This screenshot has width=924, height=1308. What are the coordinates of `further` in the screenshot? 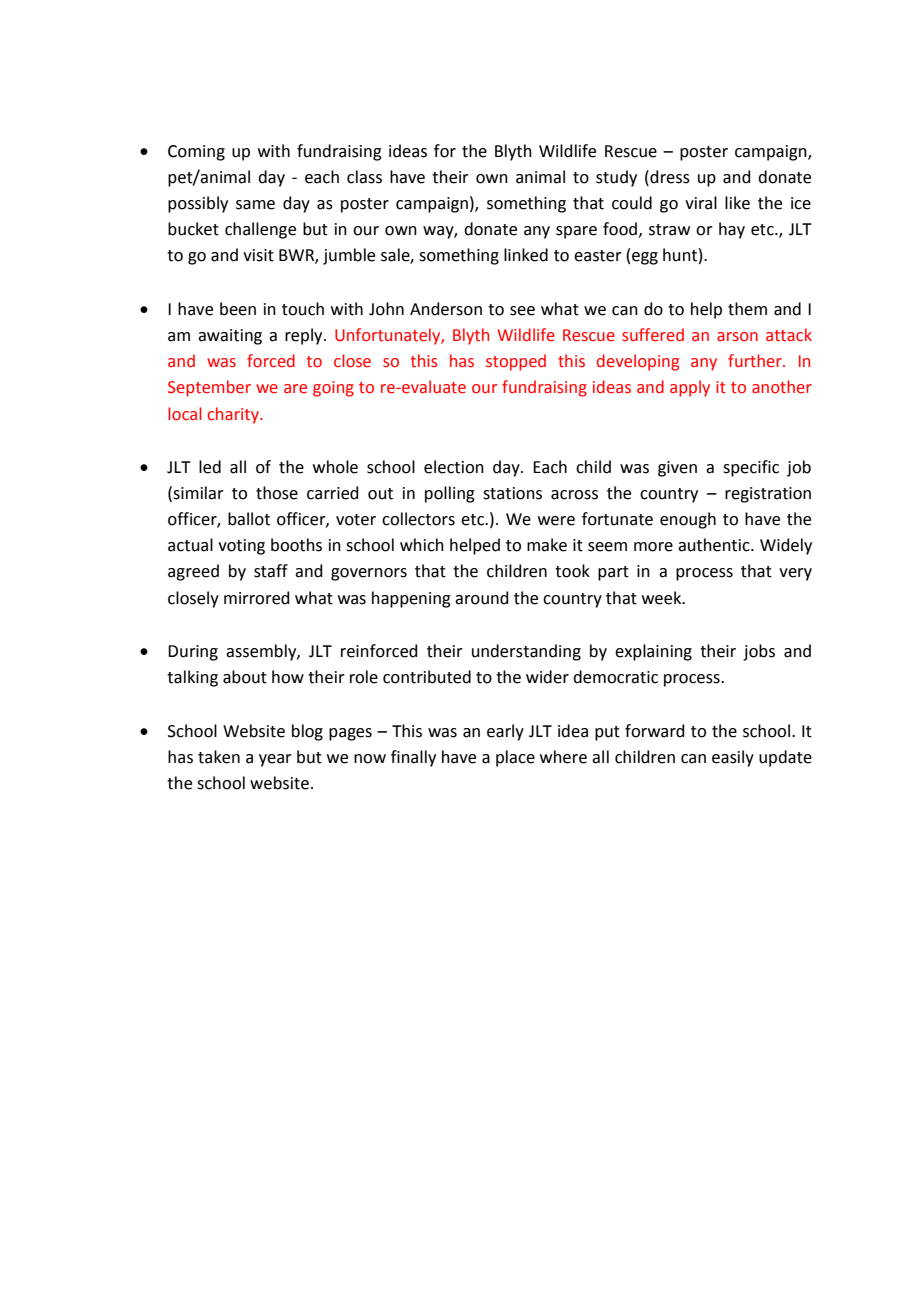 It's located at (756, 361).
